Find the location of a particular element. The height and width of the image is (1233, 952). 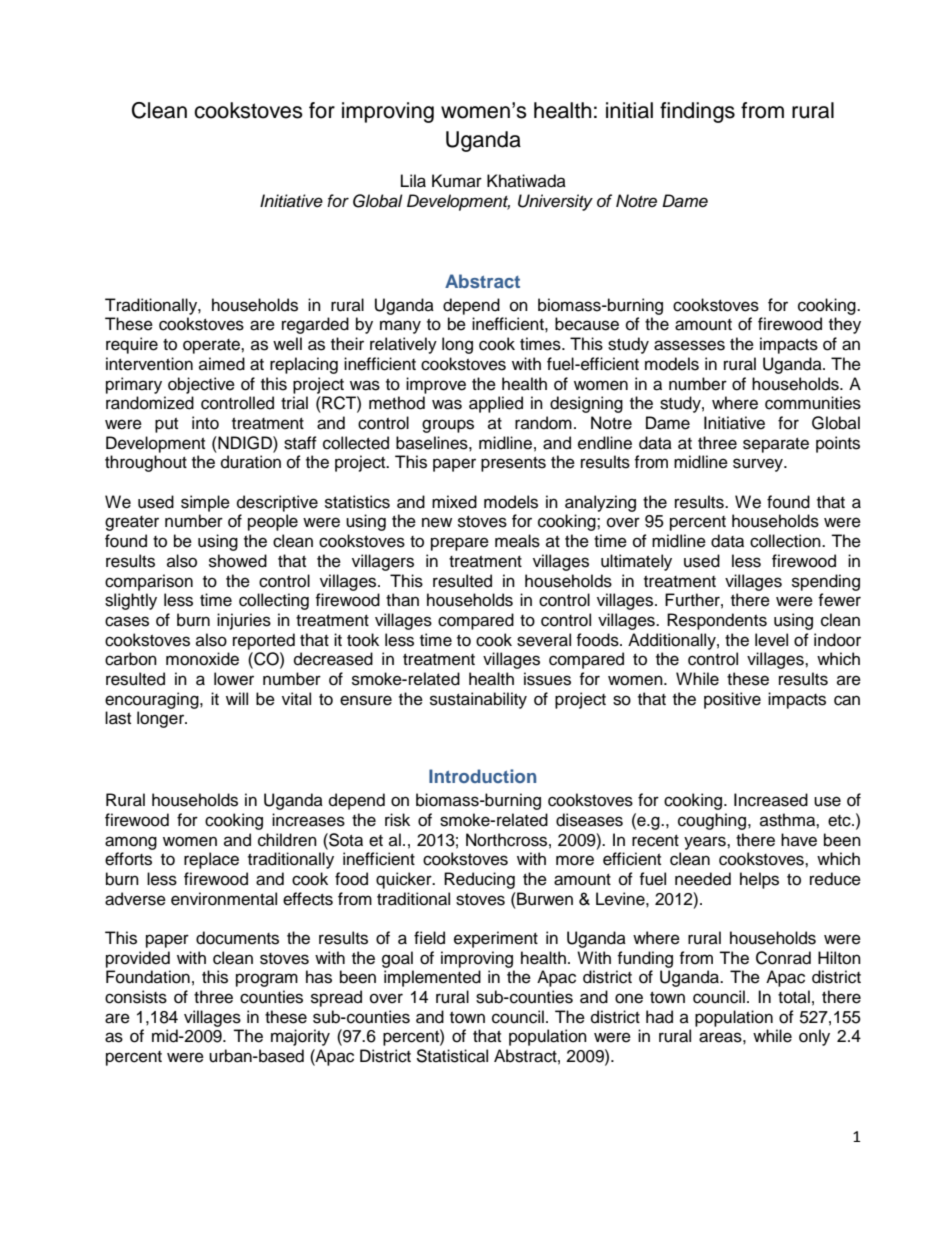

findings is located at coordinates (697, 112).
